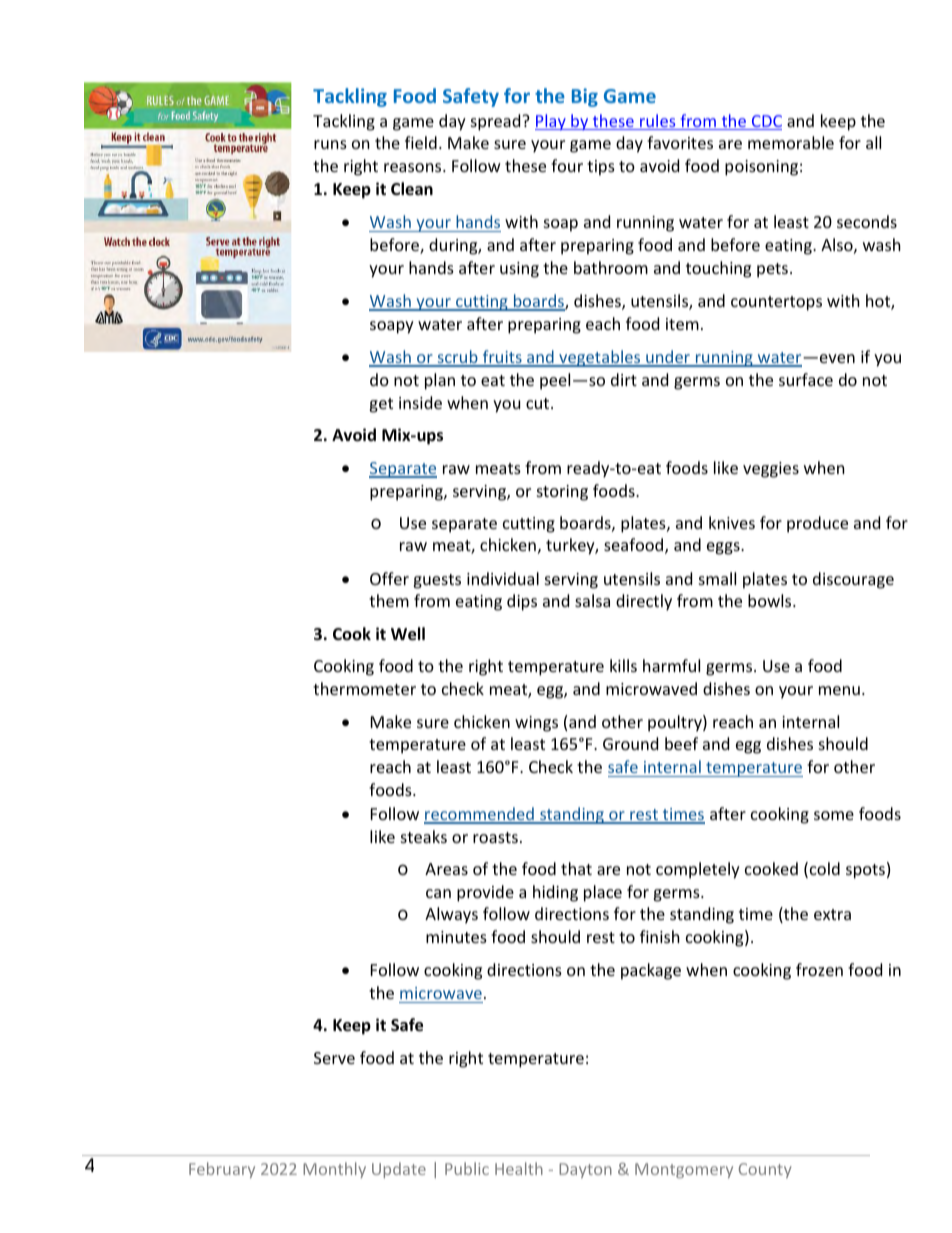 This screenshot has width=952, height=1233. What do you see at coordinates (364, 688) in the screenshot?
I see `thermometer` at bounding box center [364, 688].
